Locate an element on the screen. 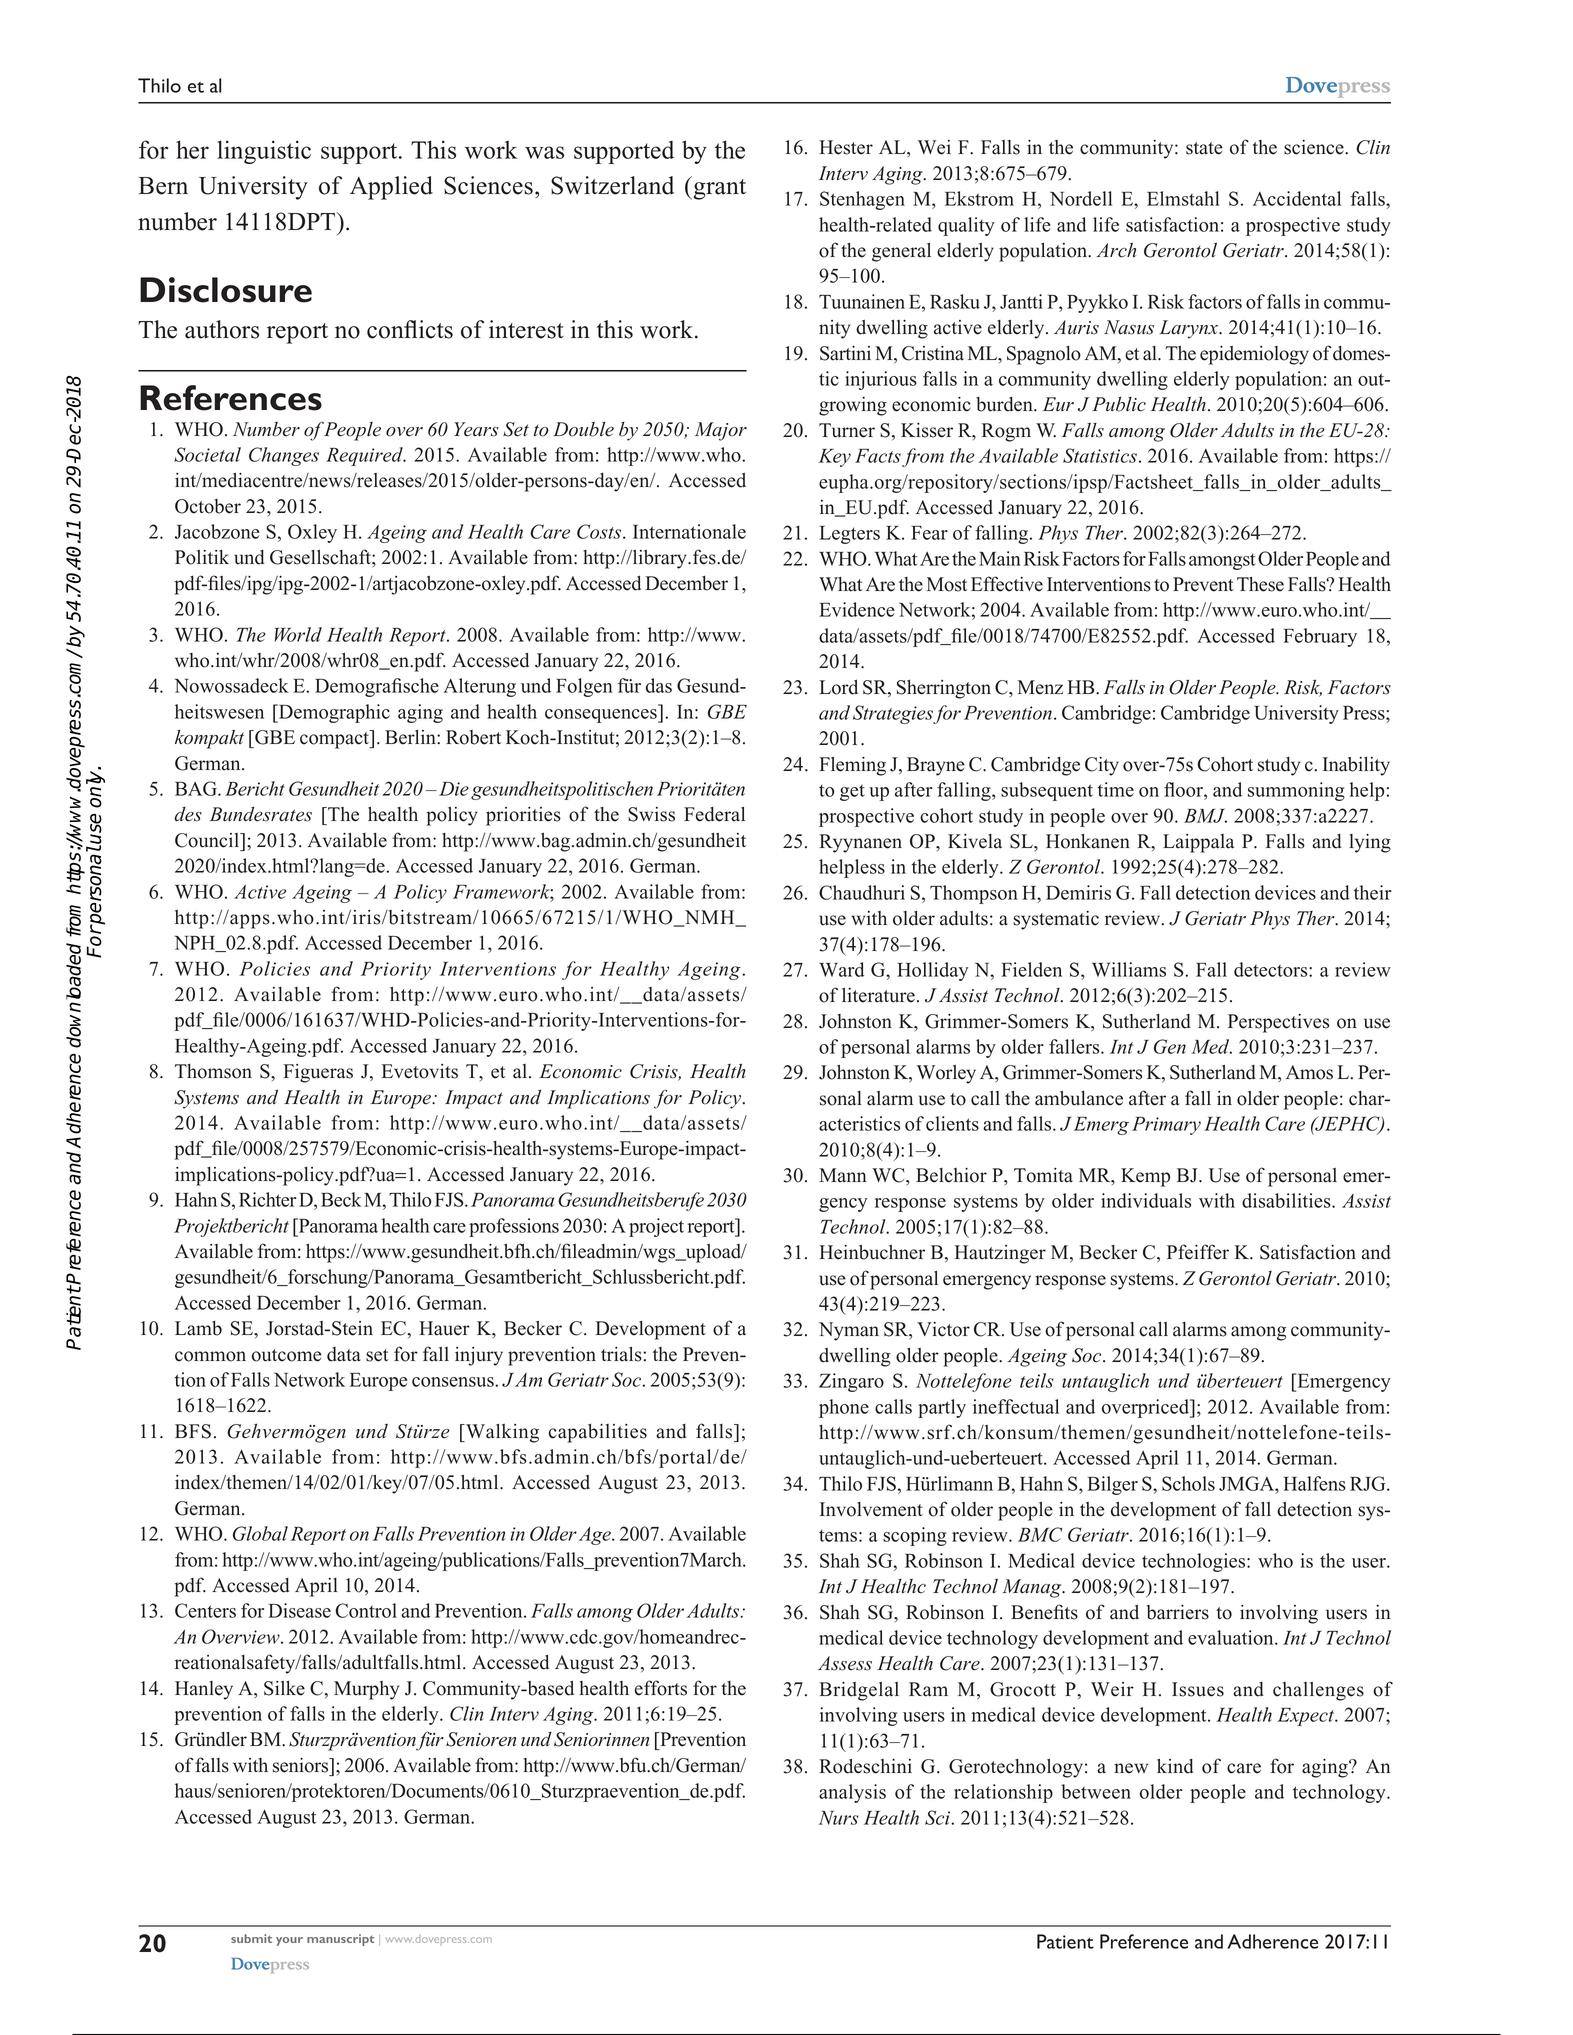  World is located at coordinates (298, 634).
